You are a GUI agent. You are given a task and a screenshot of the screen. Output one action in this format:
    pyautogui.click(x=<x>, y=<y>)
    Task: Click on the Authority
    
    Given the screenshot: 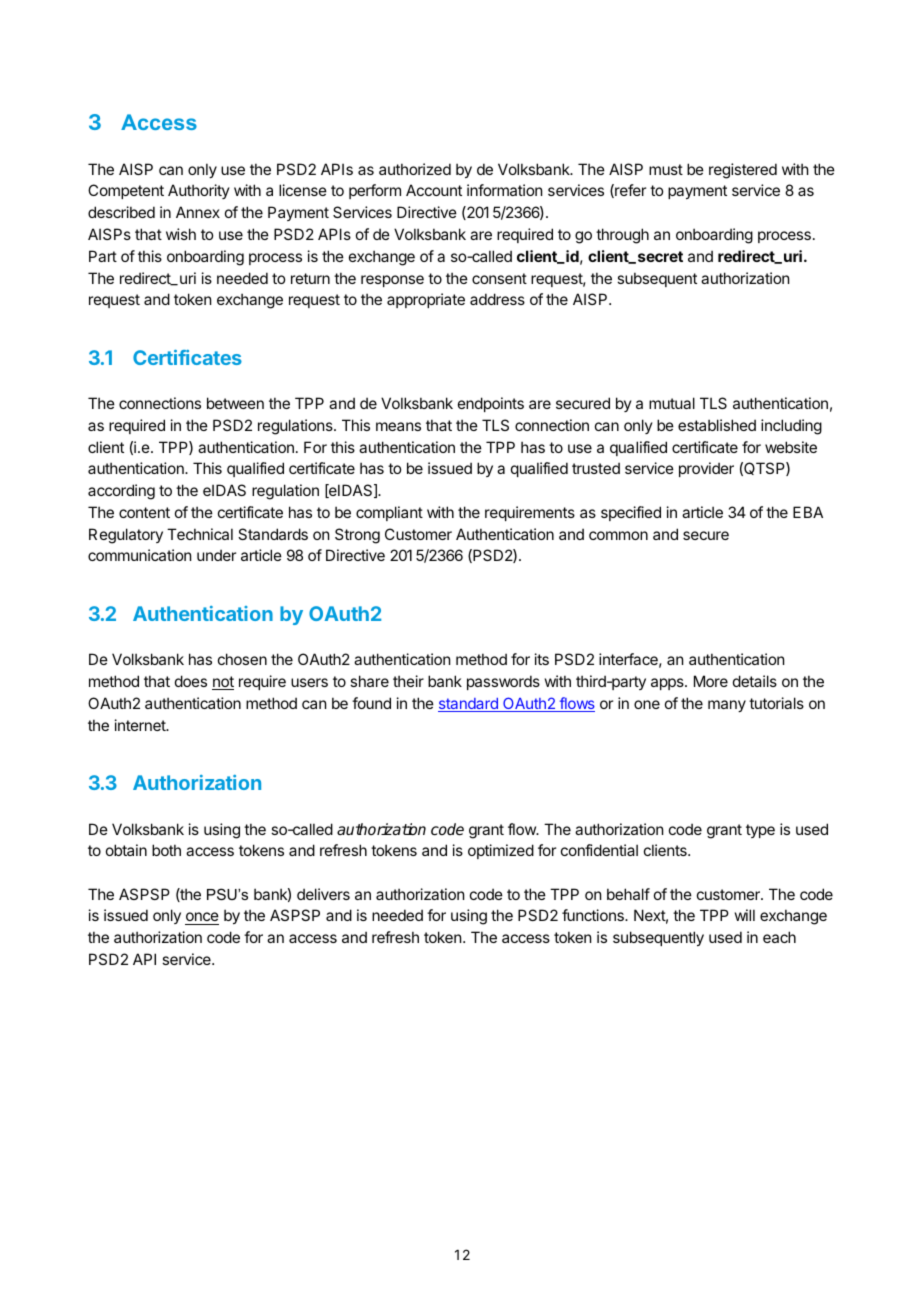 What is the action you would take?
    pyautogui.click(x=199, y=191)
